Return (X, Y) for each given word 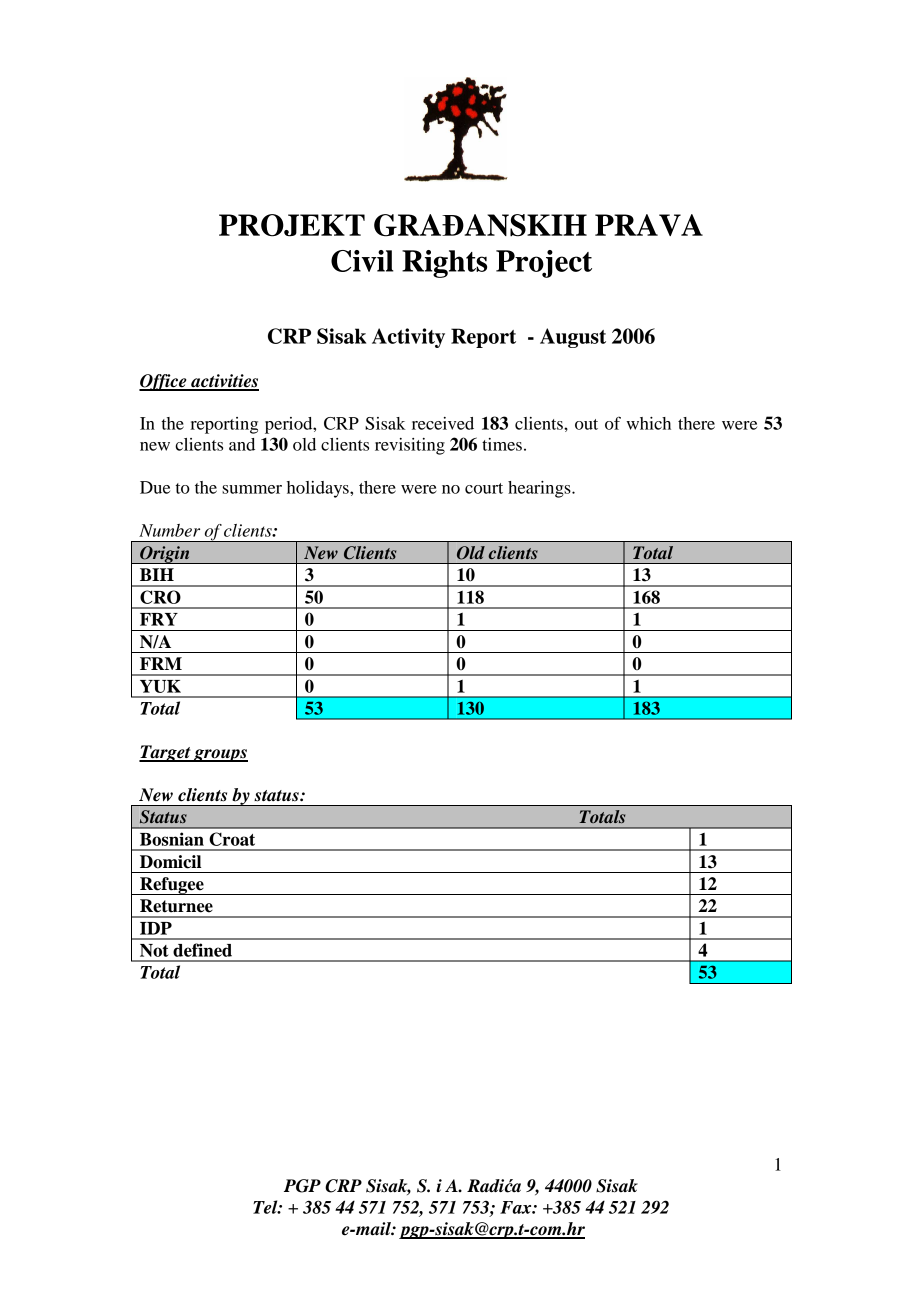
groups (220, 755)
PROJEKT (292, 225)
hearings (540, 489)
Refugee (172, 886)
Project (544, 264)
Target (166, 753)
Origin (165, 555)
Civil (362, 261)
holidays (319, 489)
